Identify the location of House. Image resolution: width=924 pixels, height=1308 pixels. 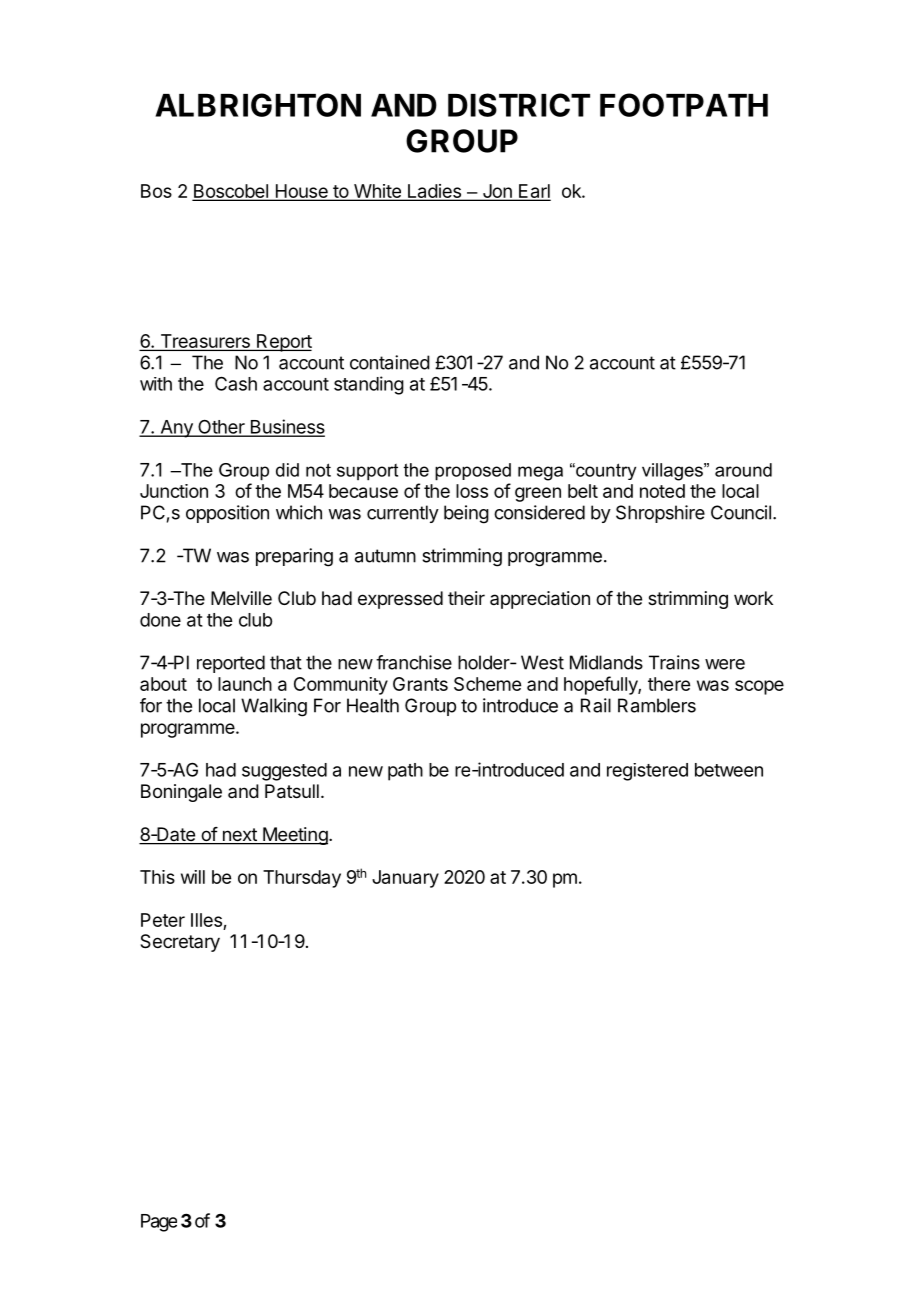
(301, 192).
